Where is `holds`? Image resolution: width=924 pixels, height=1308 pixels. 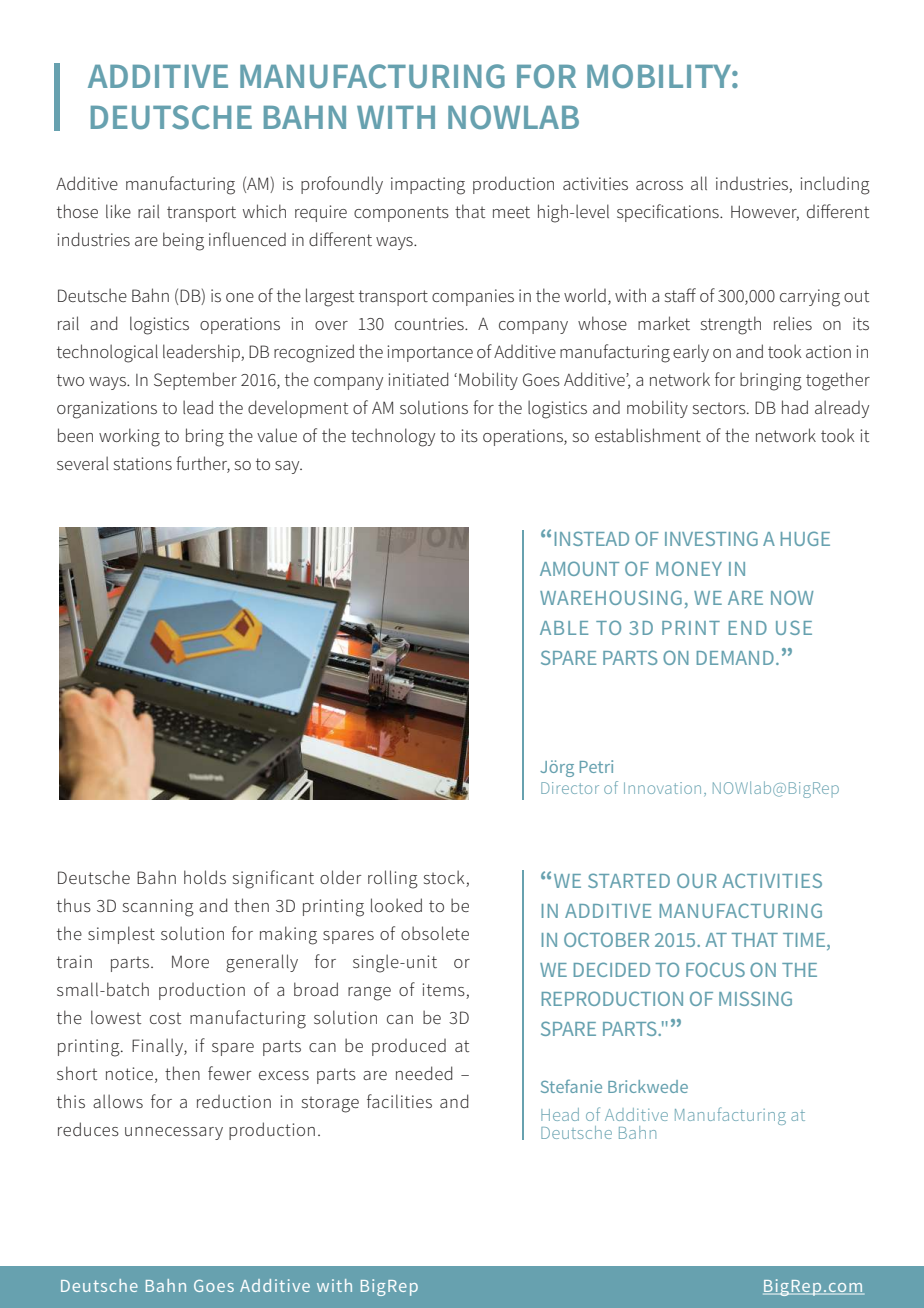
holds is located at coordinates (205, 877).
